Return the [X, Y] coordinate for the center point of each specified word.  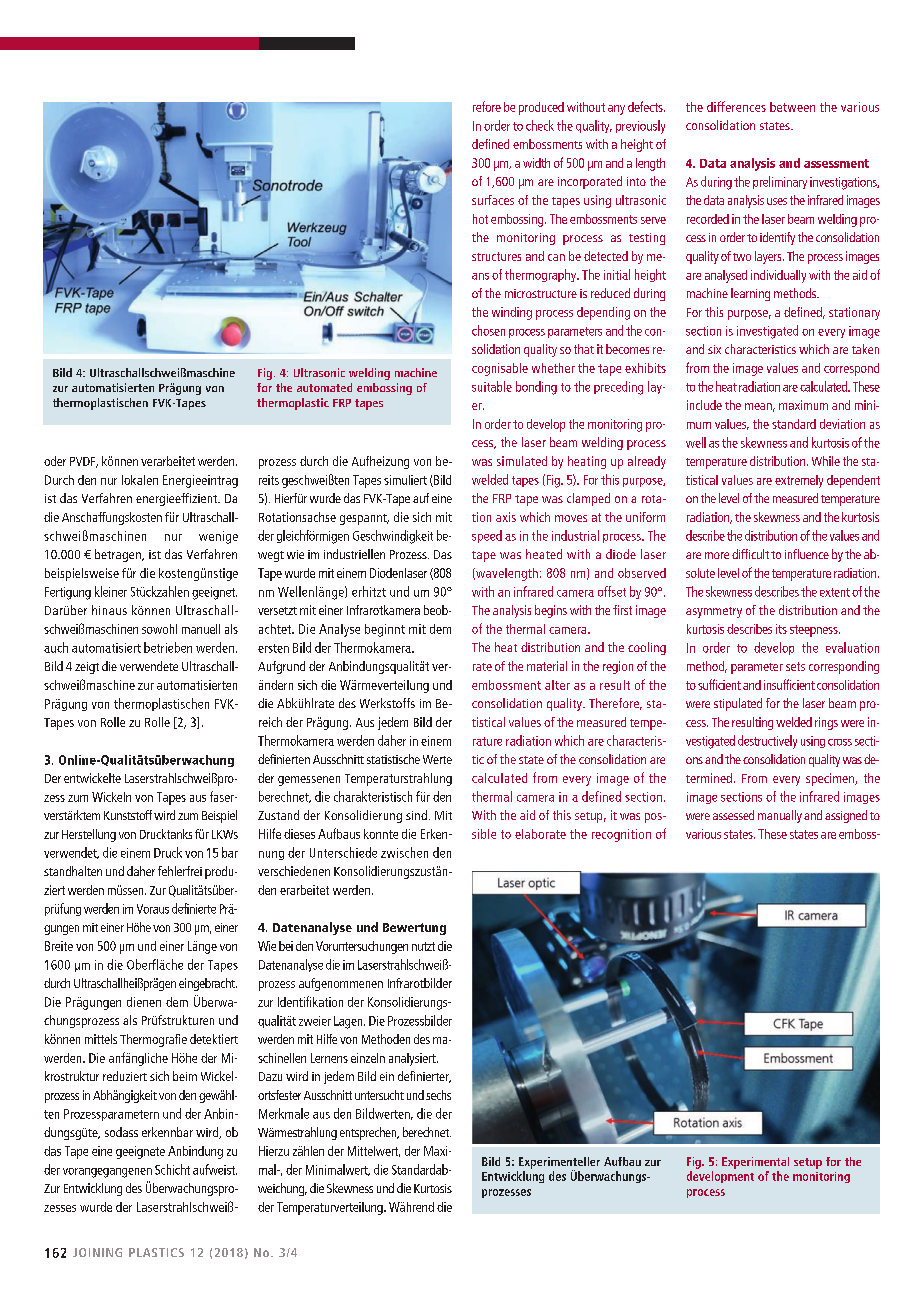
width [536, 163]
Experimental [755, 1163]
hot [480, 219]
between [792, 107]
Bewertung [414, 929]
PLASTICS [156, 1252]
